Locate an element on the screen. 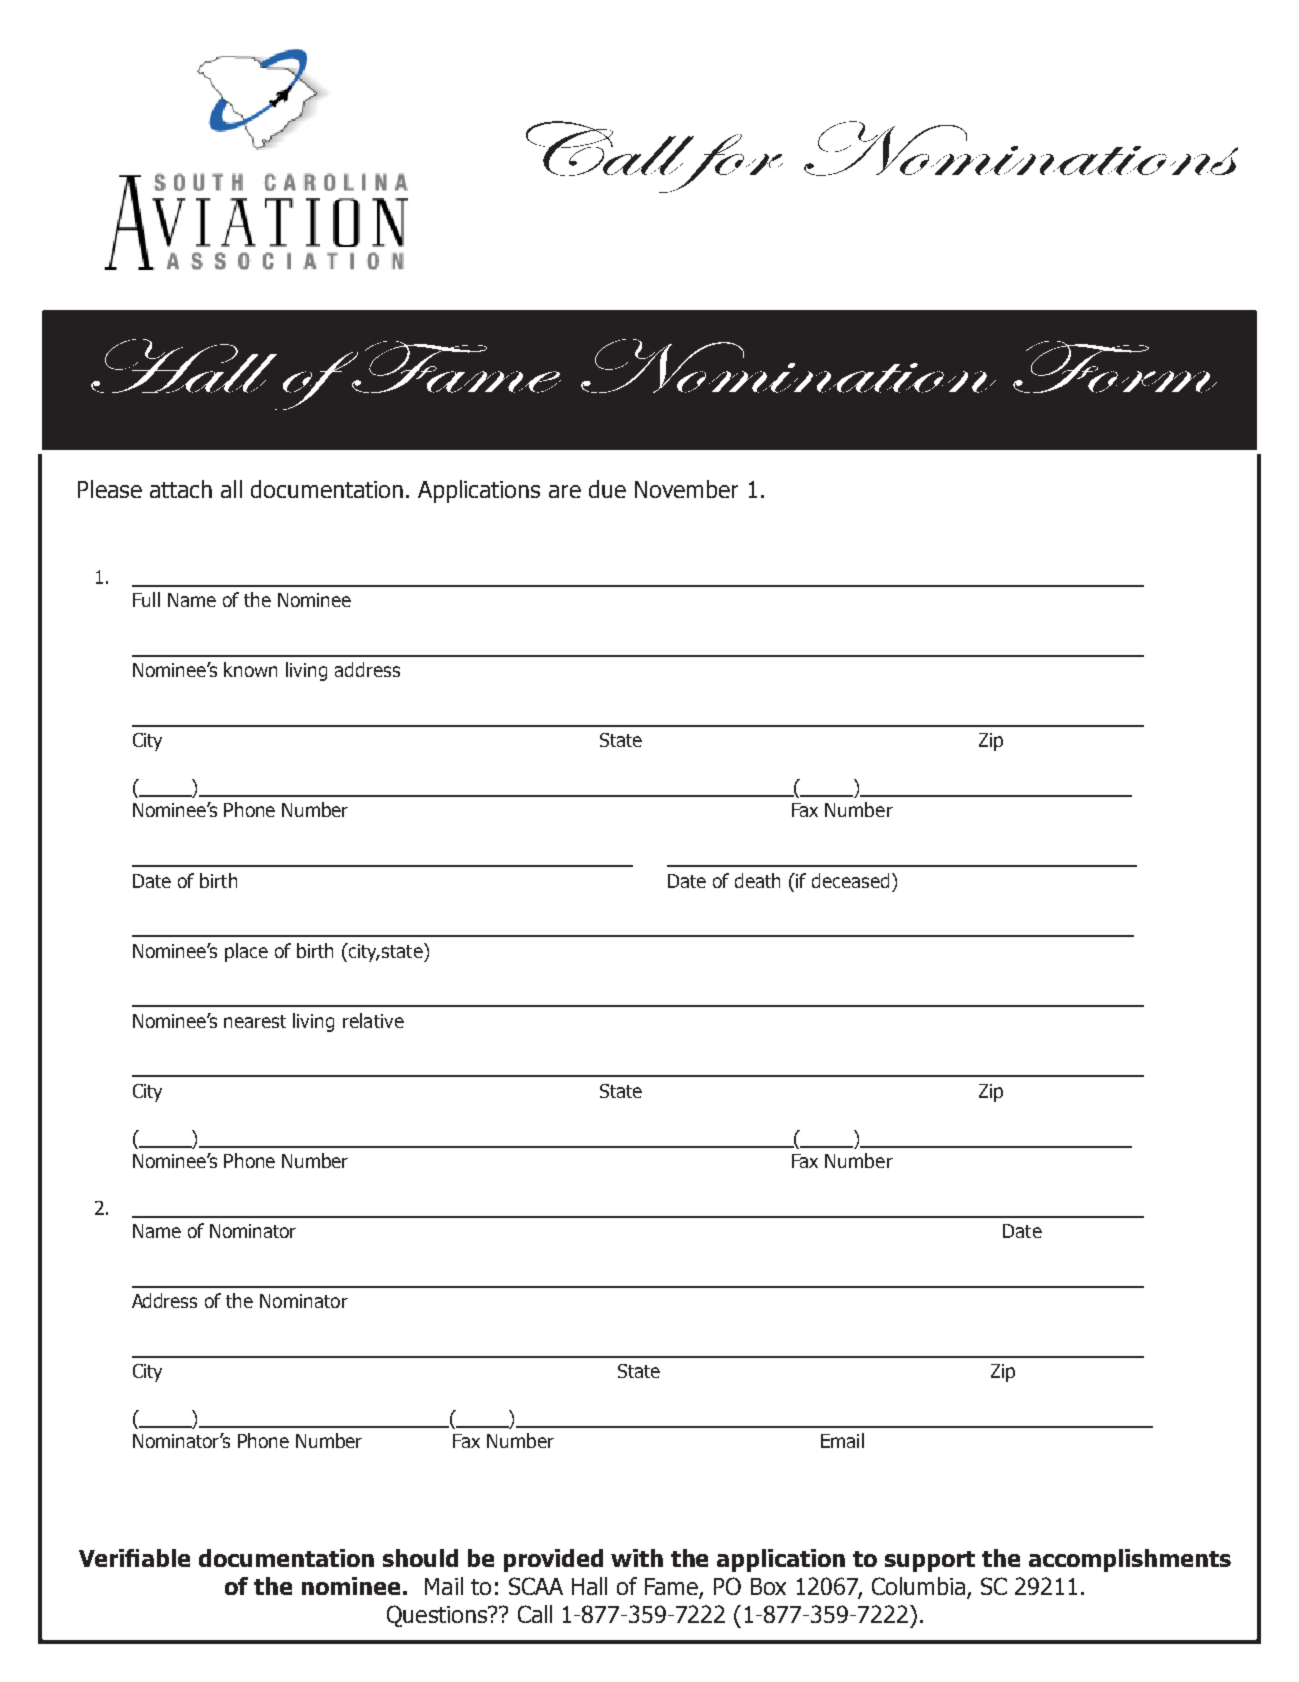 This screenshot has height=1682, width=1299. relative is located at coordinates (373, 1020).
